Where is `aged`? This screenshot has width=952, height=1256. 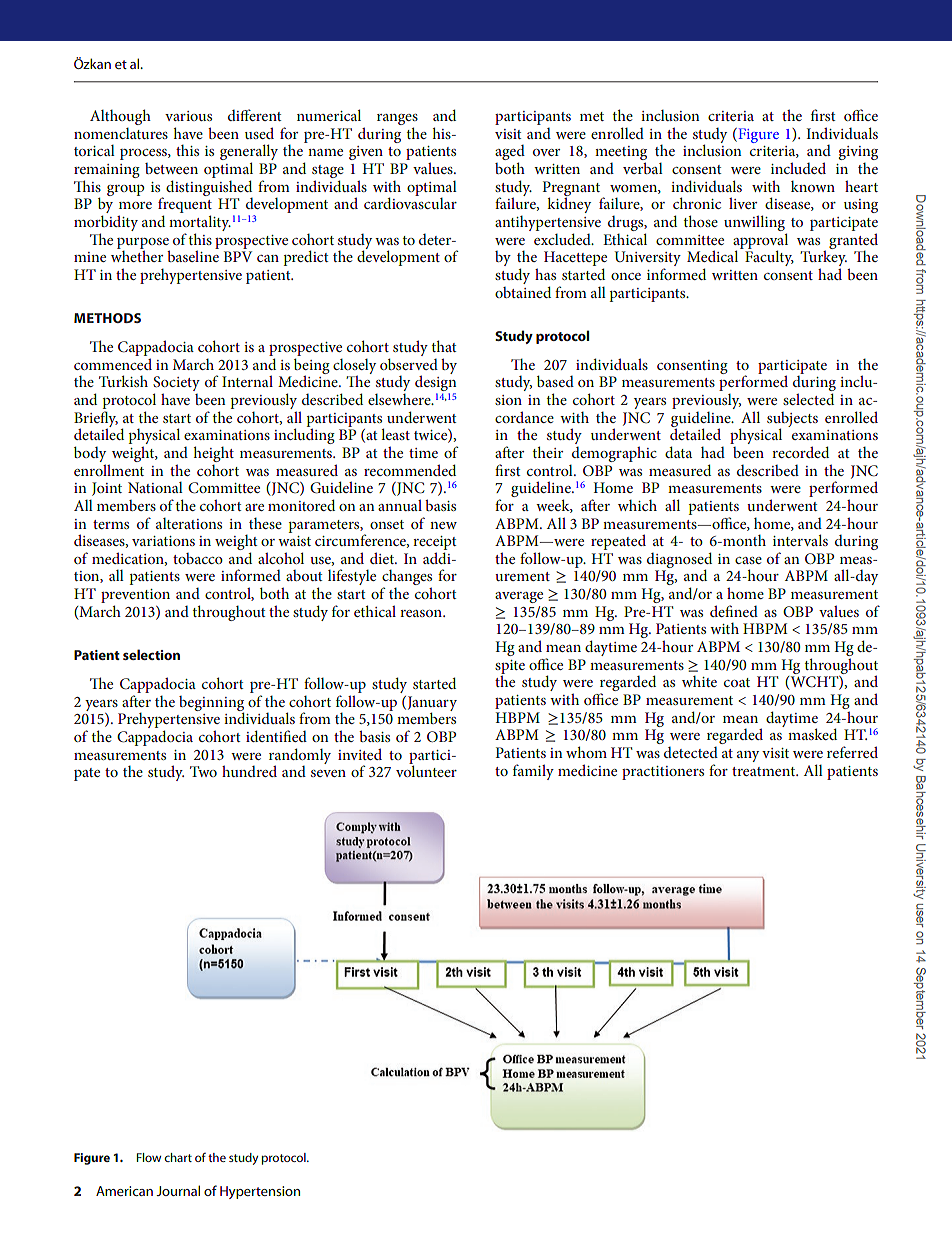 aged is located at coordinates (510, 154).
